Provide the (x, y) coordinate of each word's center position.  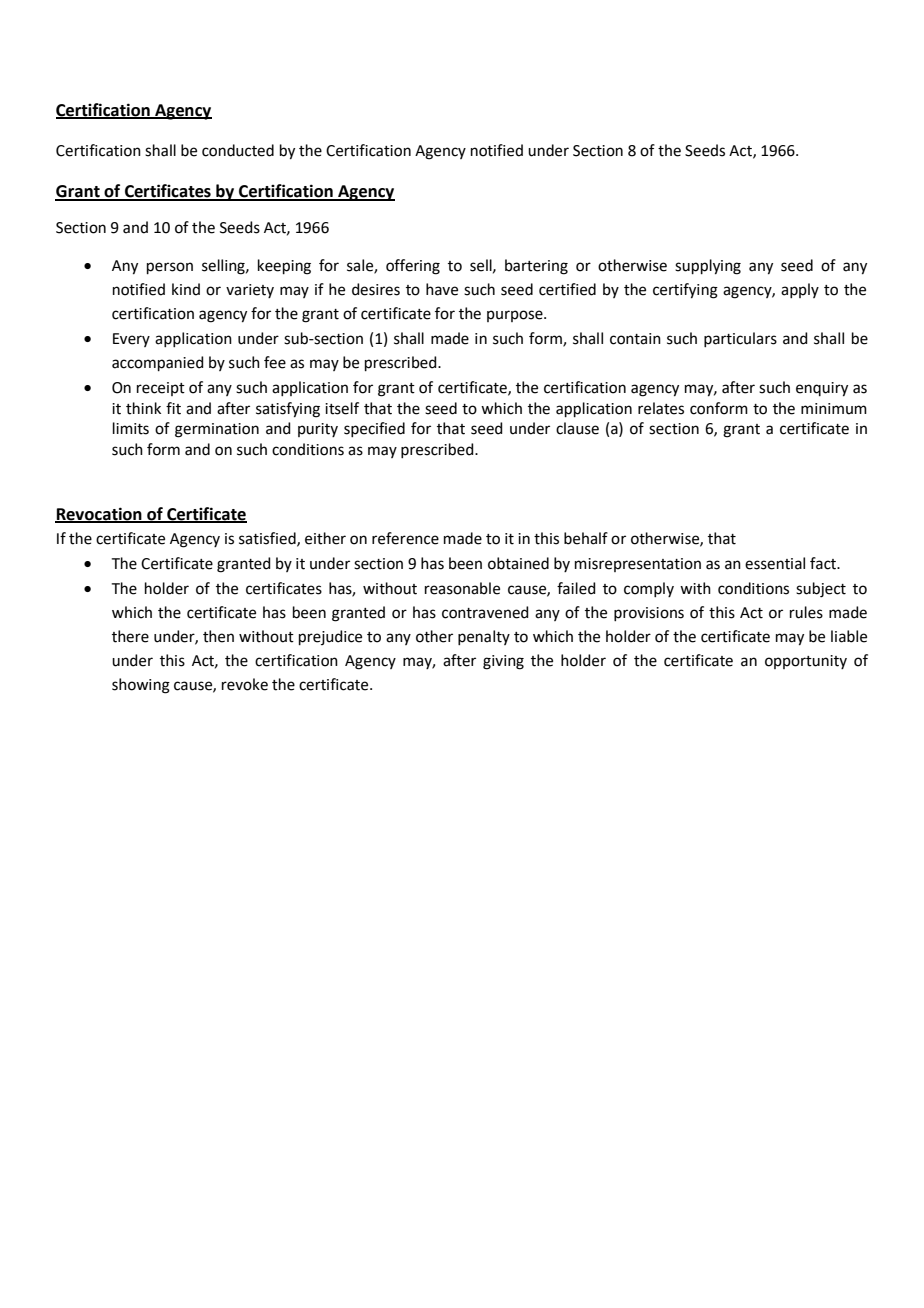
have (442, 289)
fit (173, 408)
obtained (518, 563)
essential (775, 563)
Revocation (99, 514)
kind (186, 289)
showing (141, 686)
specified (374, 429)
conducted (238, 150)
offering (413, 267)
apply (800, 290)
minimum (834, 409)
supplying (708, 267)
